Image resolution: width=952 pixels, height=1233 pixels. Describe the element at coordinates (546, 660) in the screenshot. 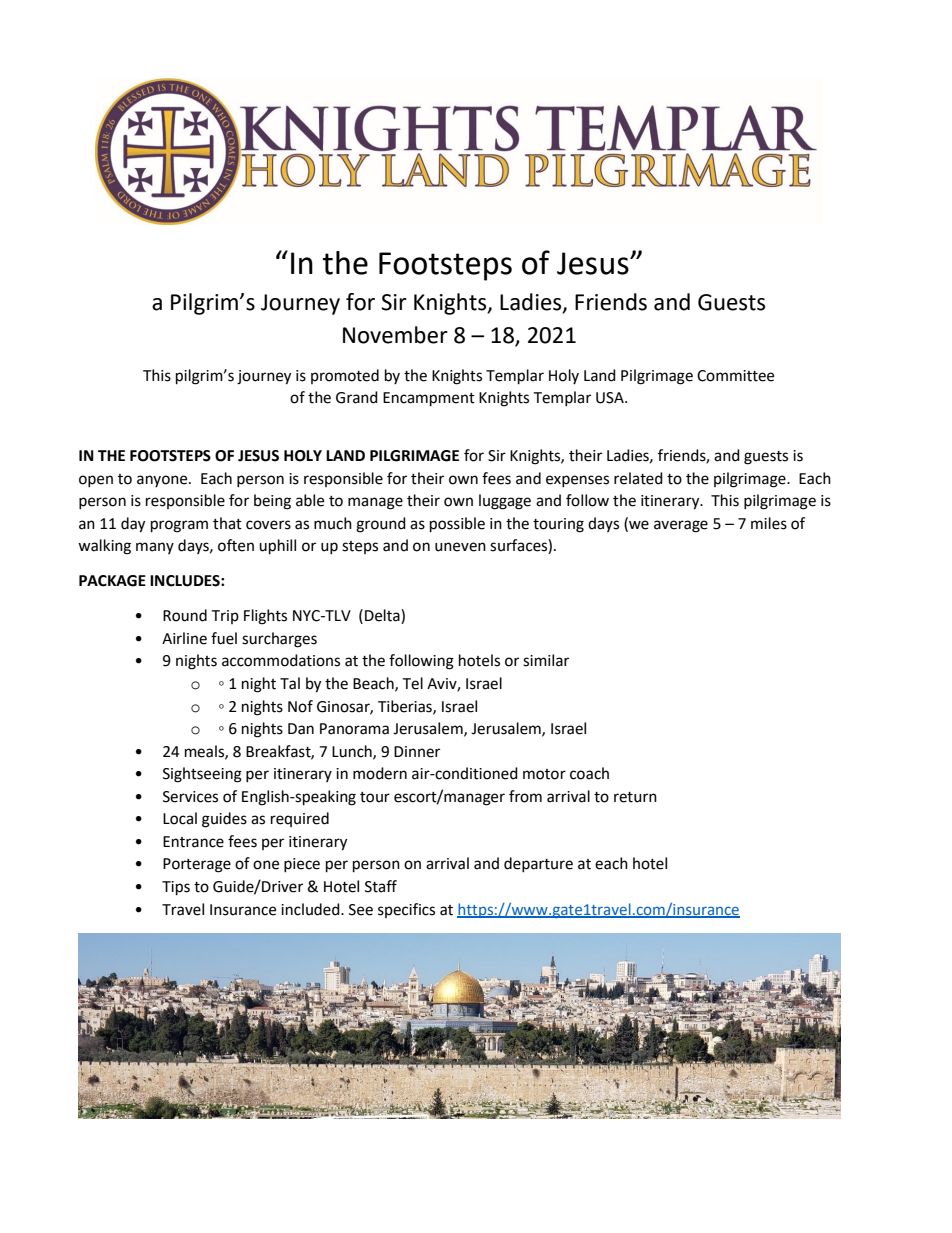

I see `similar` at that location.
